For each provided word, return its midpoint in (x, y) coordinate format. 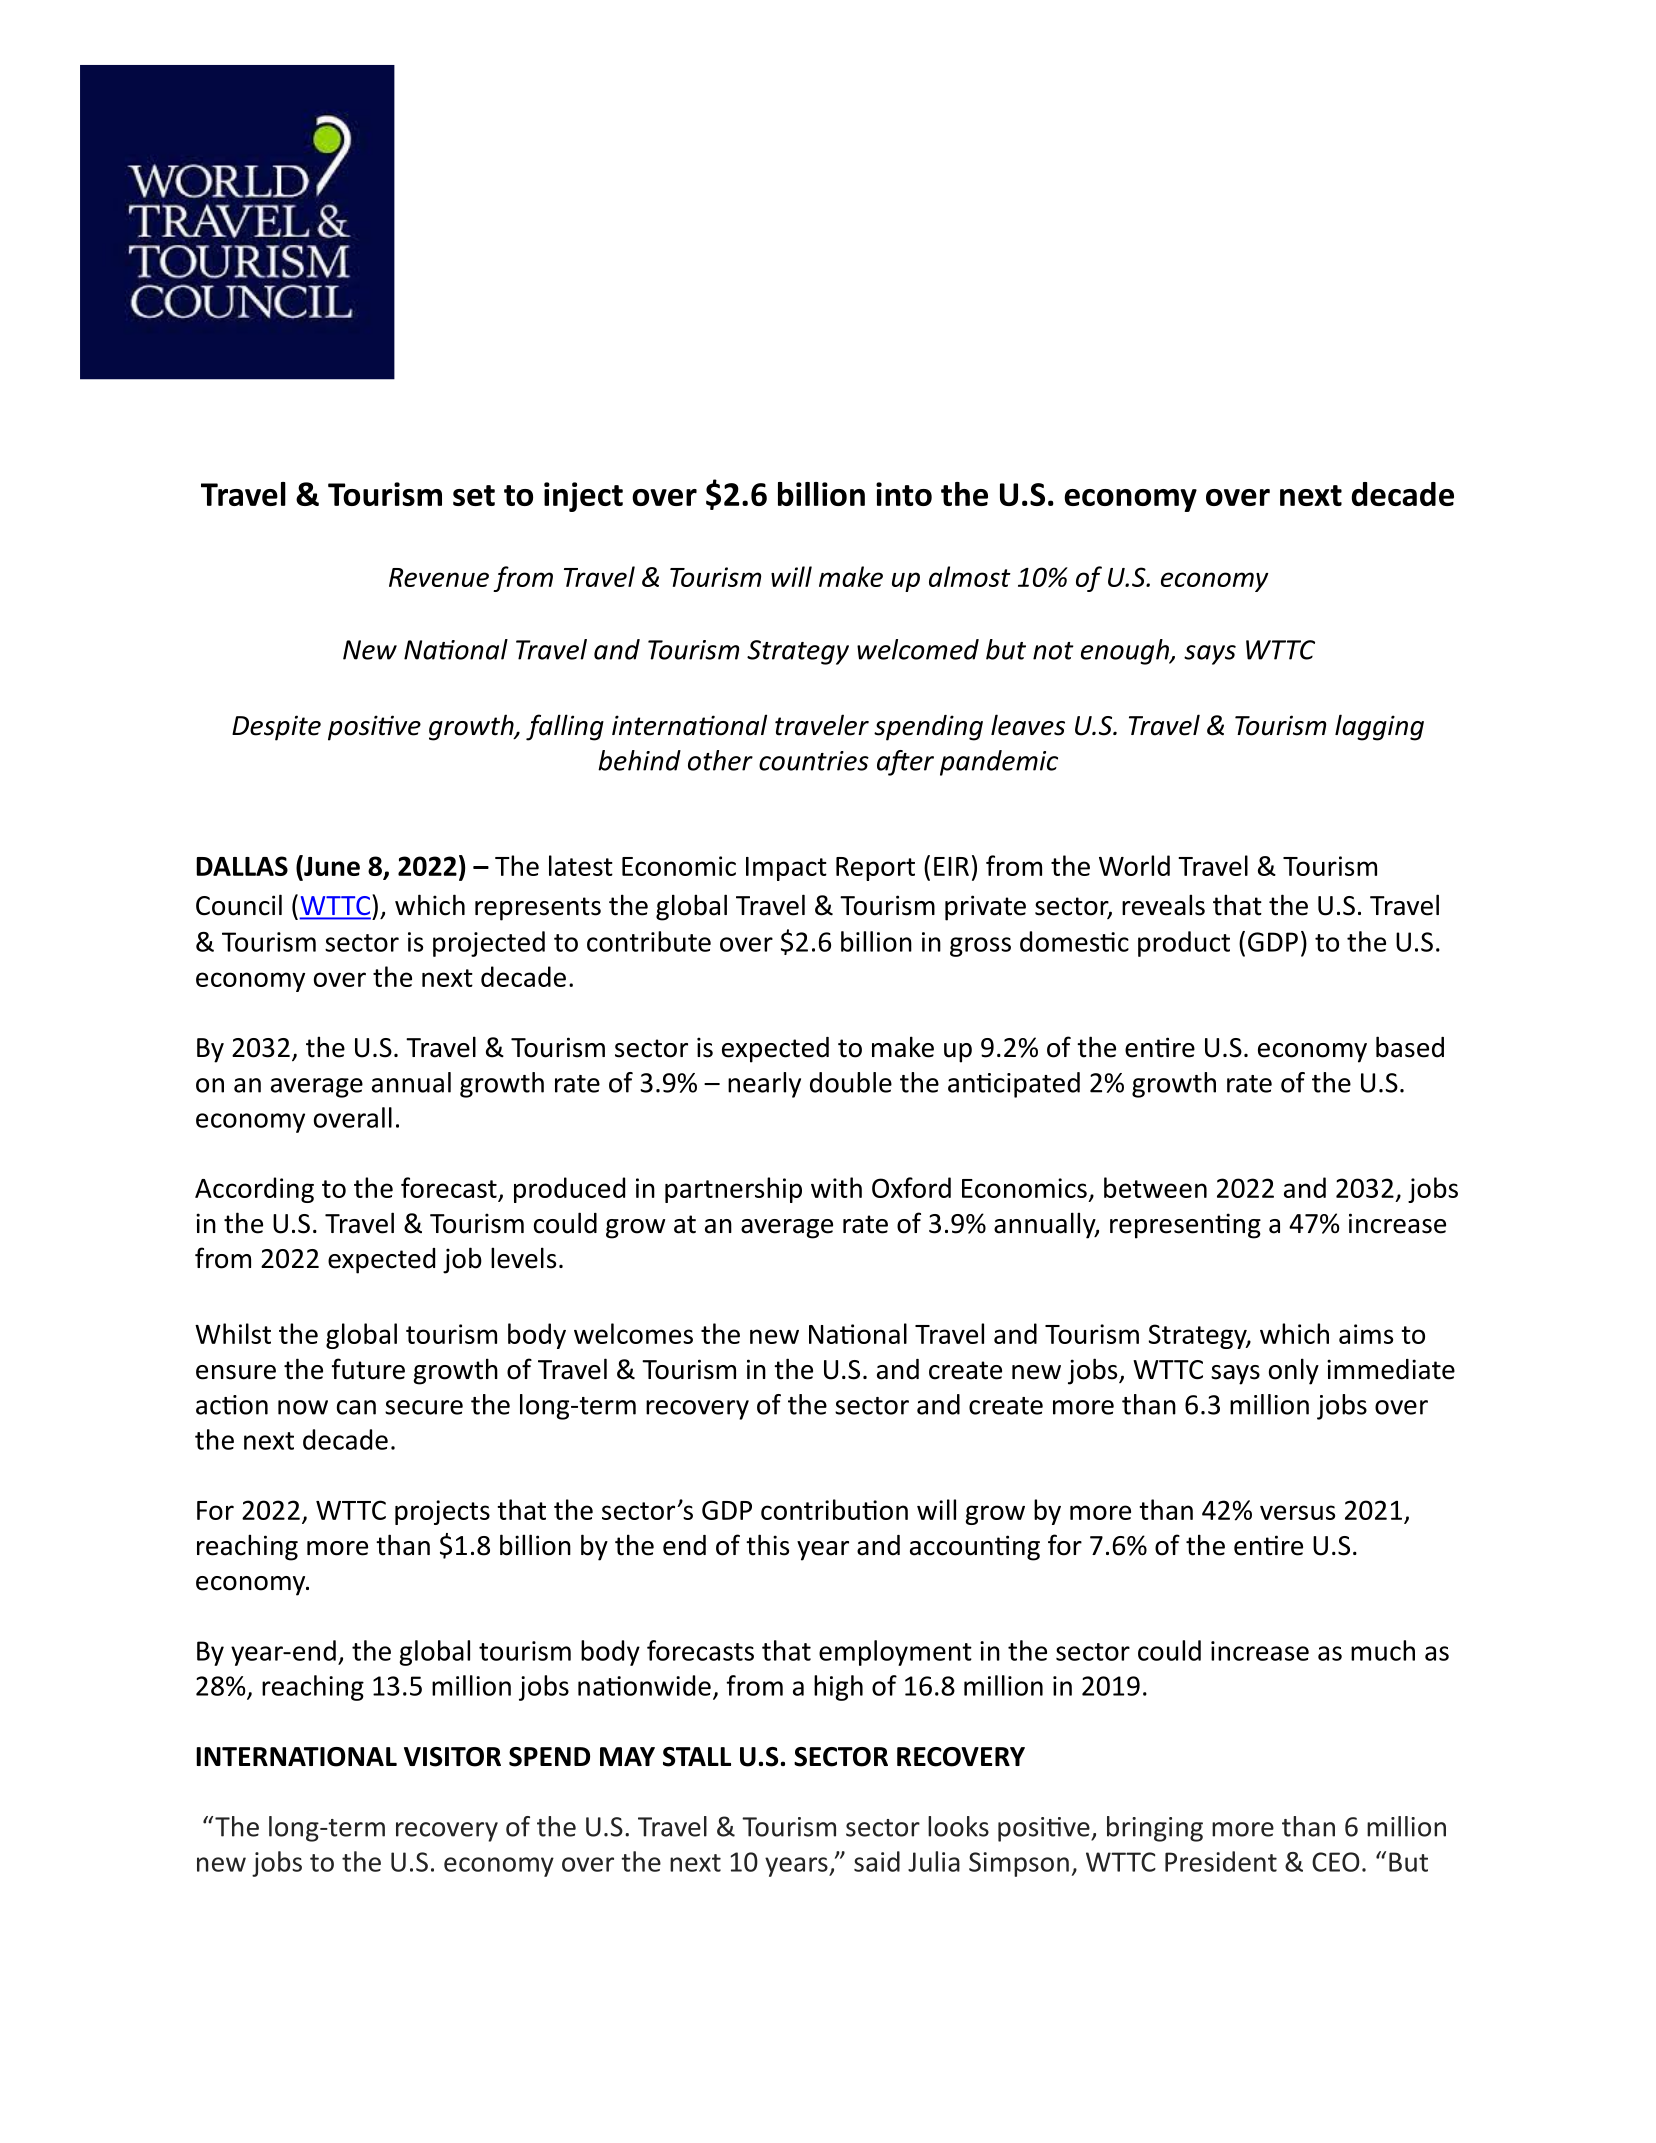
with (836, 1187)
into (904, 494)
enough (1126, 652)
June (331, 867)
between (1155, 1187)
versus (1297, 1512)
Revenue (439, 577)
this (767, 1545)
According (254, 1190)
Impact (786, 869)
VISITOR (452, 1757)
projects (442, 1512)
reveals (1163, 905)
